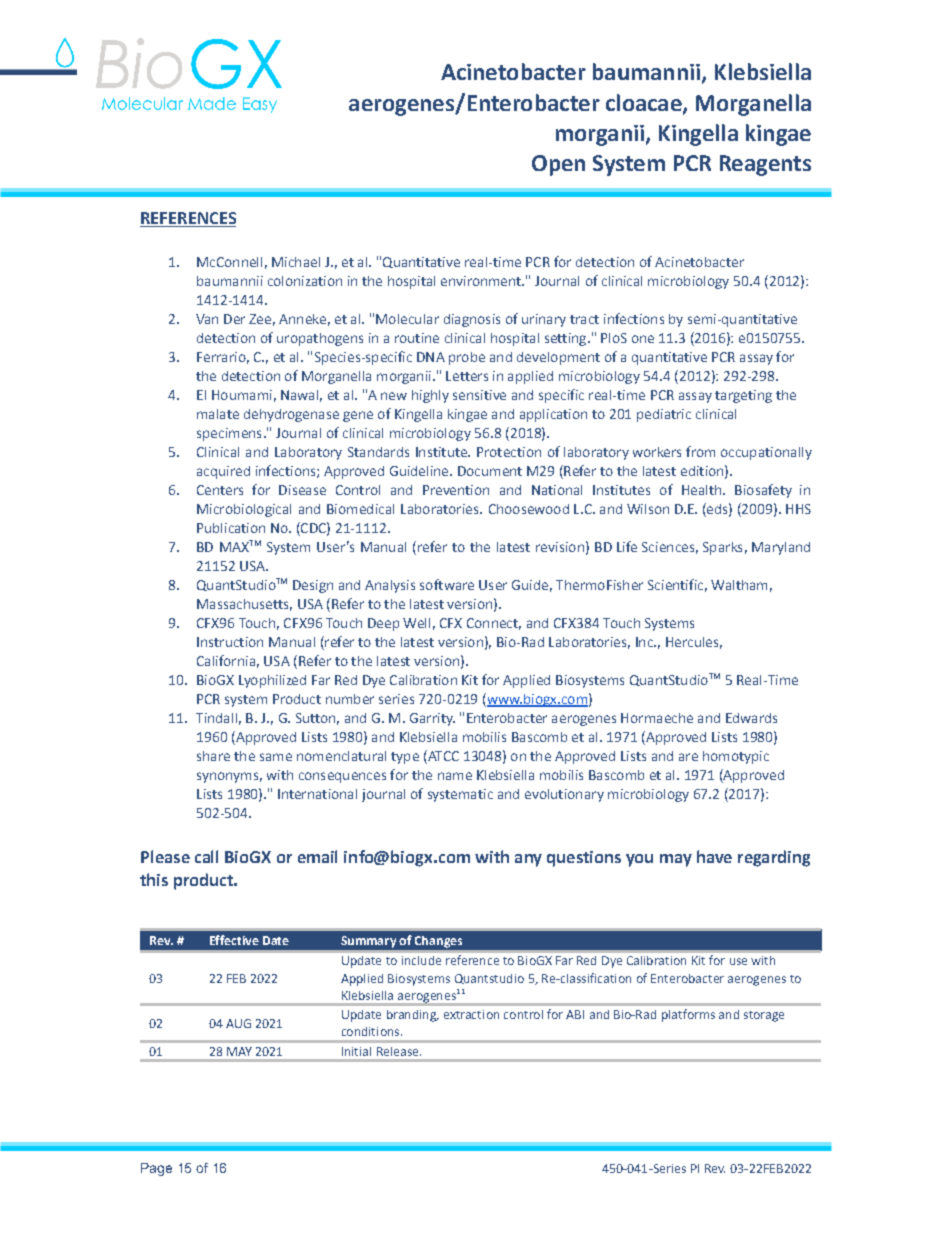 The height and width of the screenshot is (1233, 952). I want to click on any, so click(528, 860).
